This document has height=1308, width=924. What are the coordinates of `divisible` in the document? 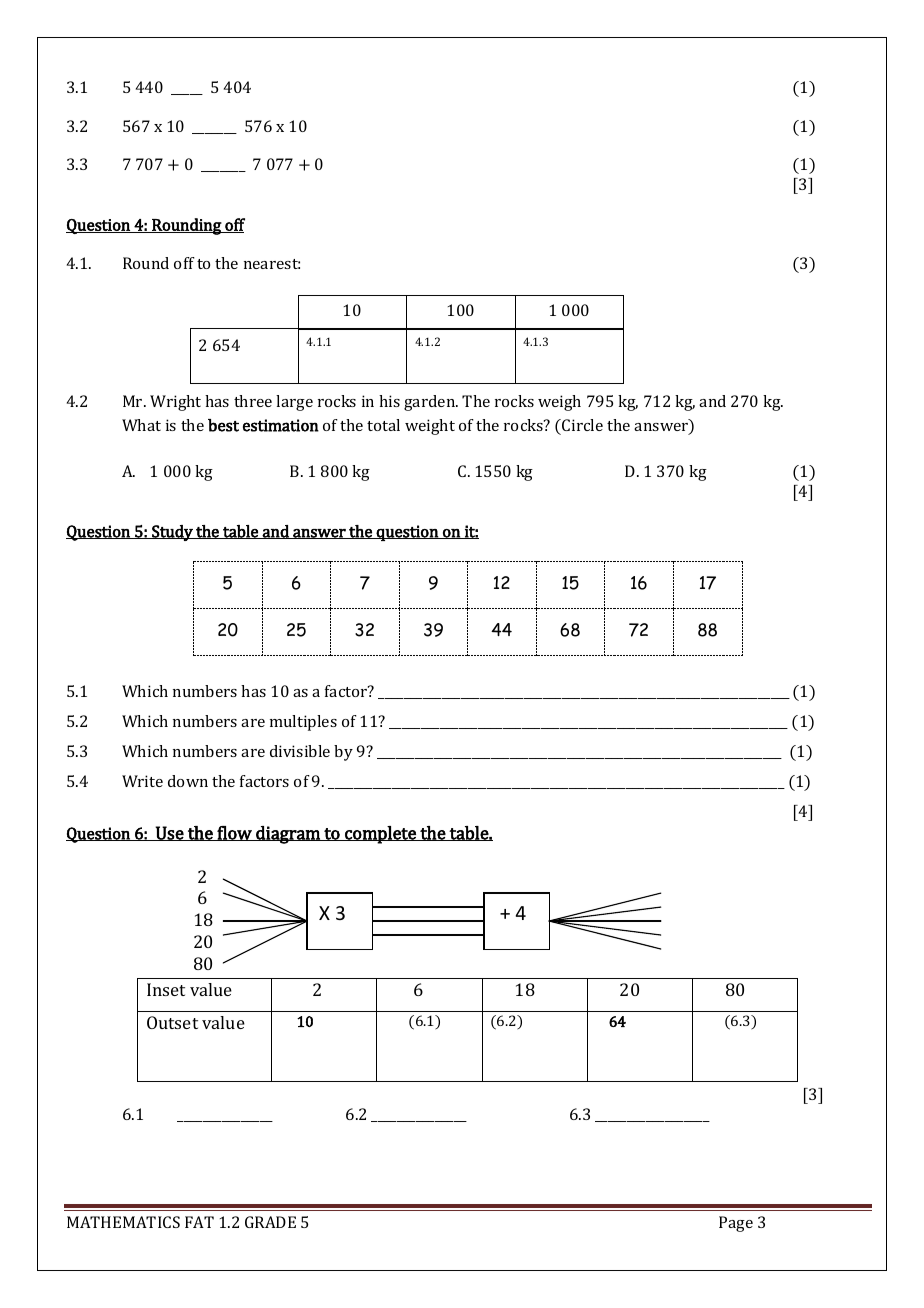 It's located at (300, 751).
